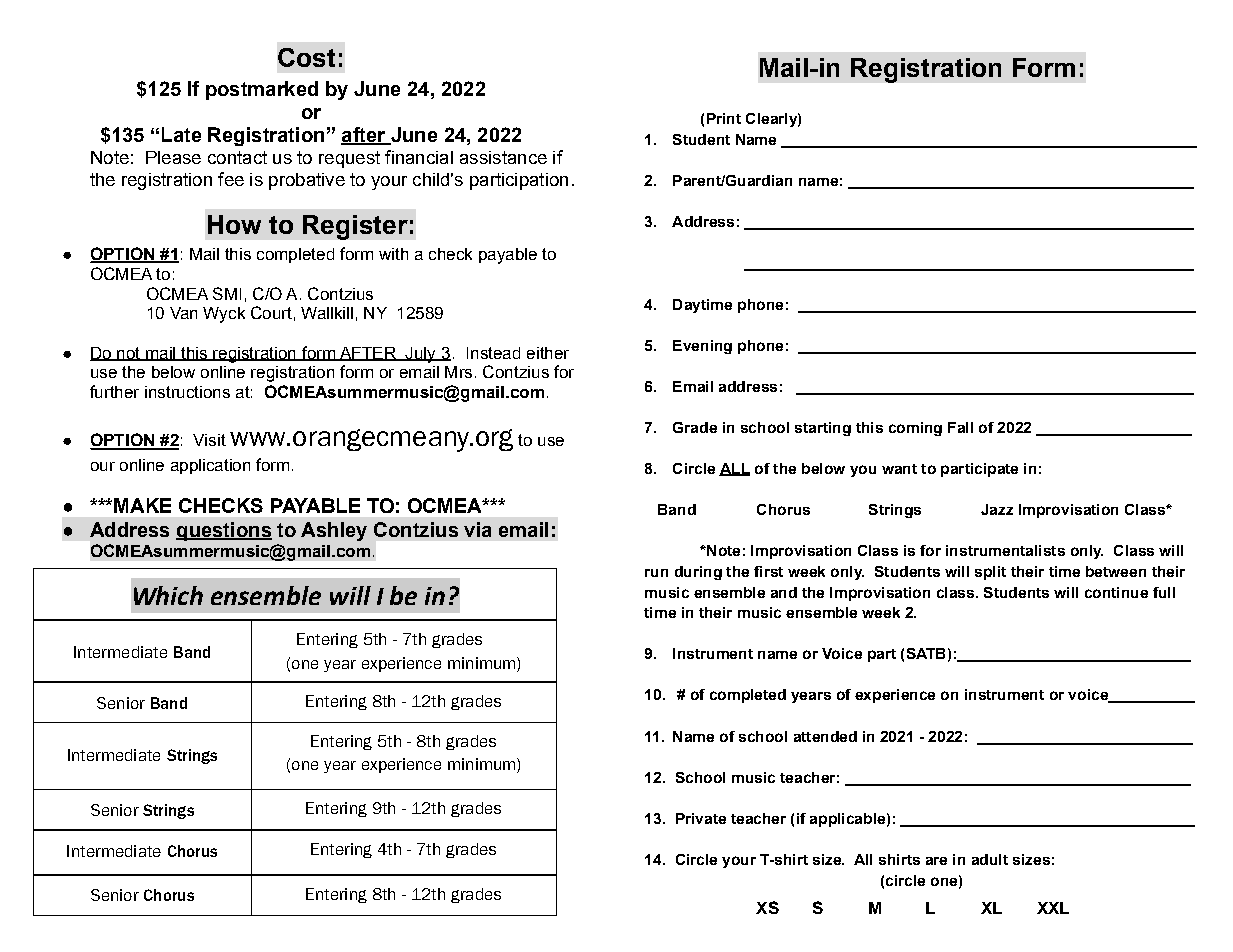  What do you see at coordinates (1053, 908) in the image?
I see `XXL` at bounding box center [1053, 908].
